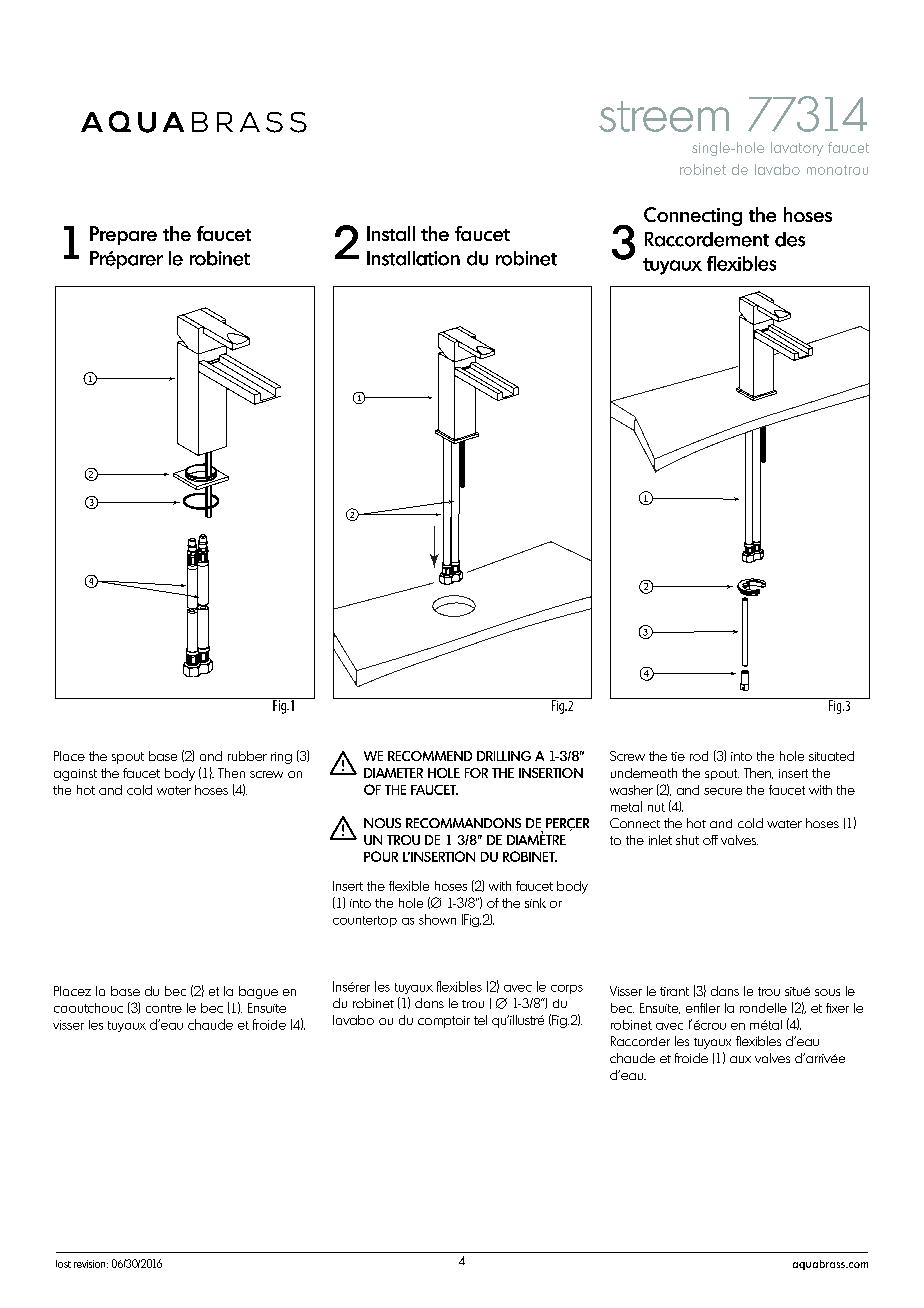 Image resolution: width=924 pixels, height=1308 pixels. What do you see at coordinates (437, 919) in the screenshot?
I see `shown` at bounding box center [437, 919].
